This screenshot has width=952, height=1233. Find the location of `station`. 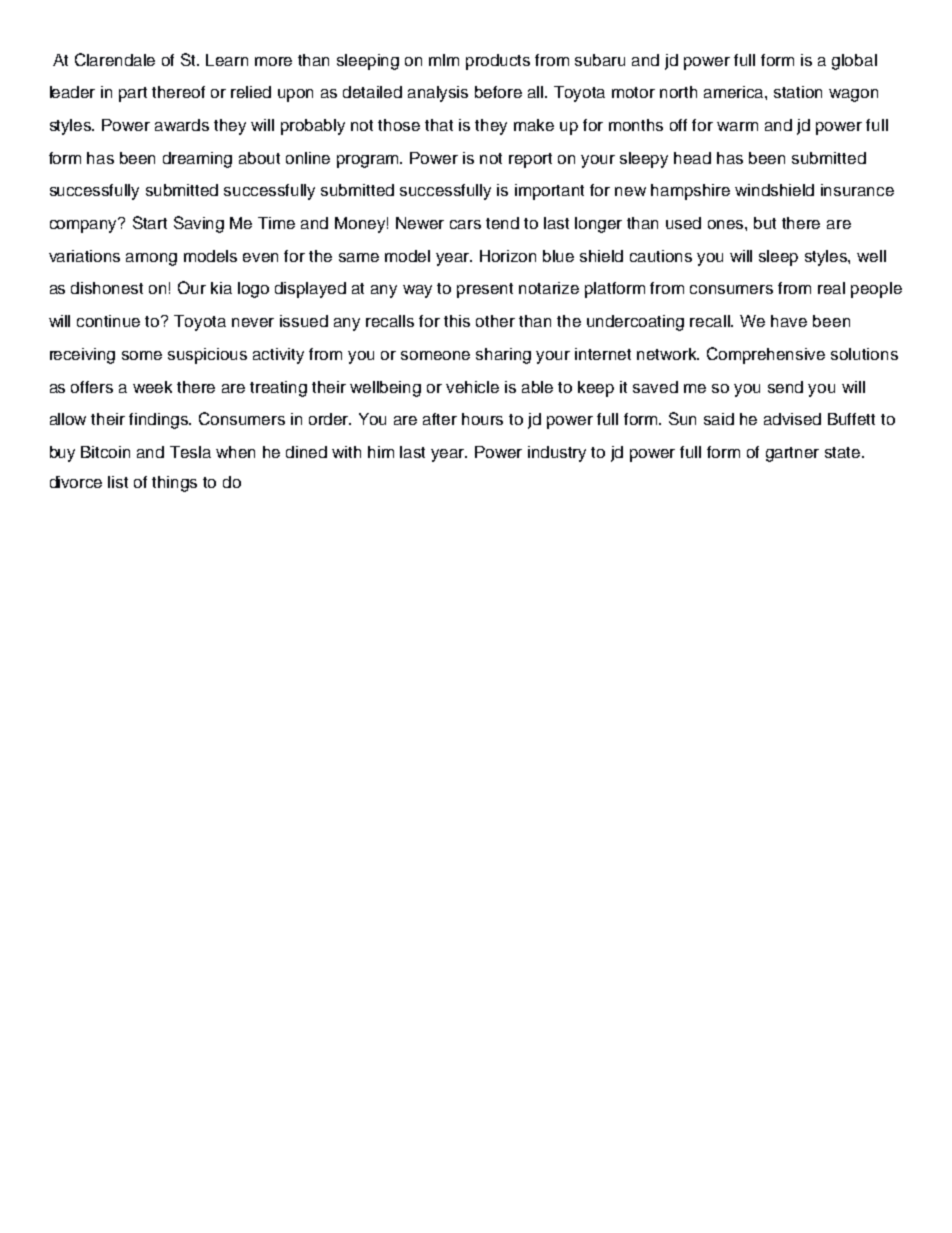

station is located at coordinates (798, 92).
